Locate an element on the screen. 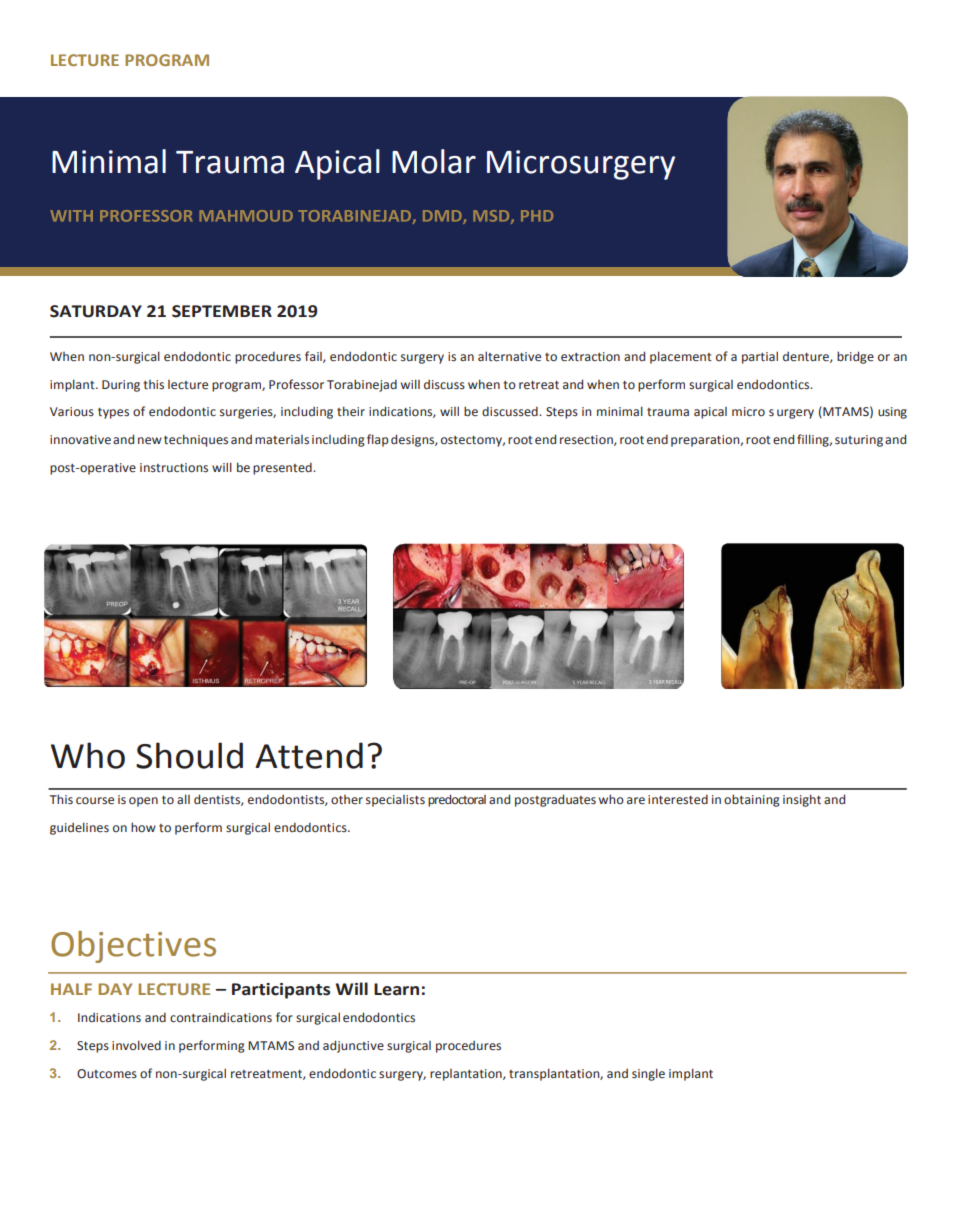 The image size is (955, 1232). Molar is located at coordinates (434, 161).
